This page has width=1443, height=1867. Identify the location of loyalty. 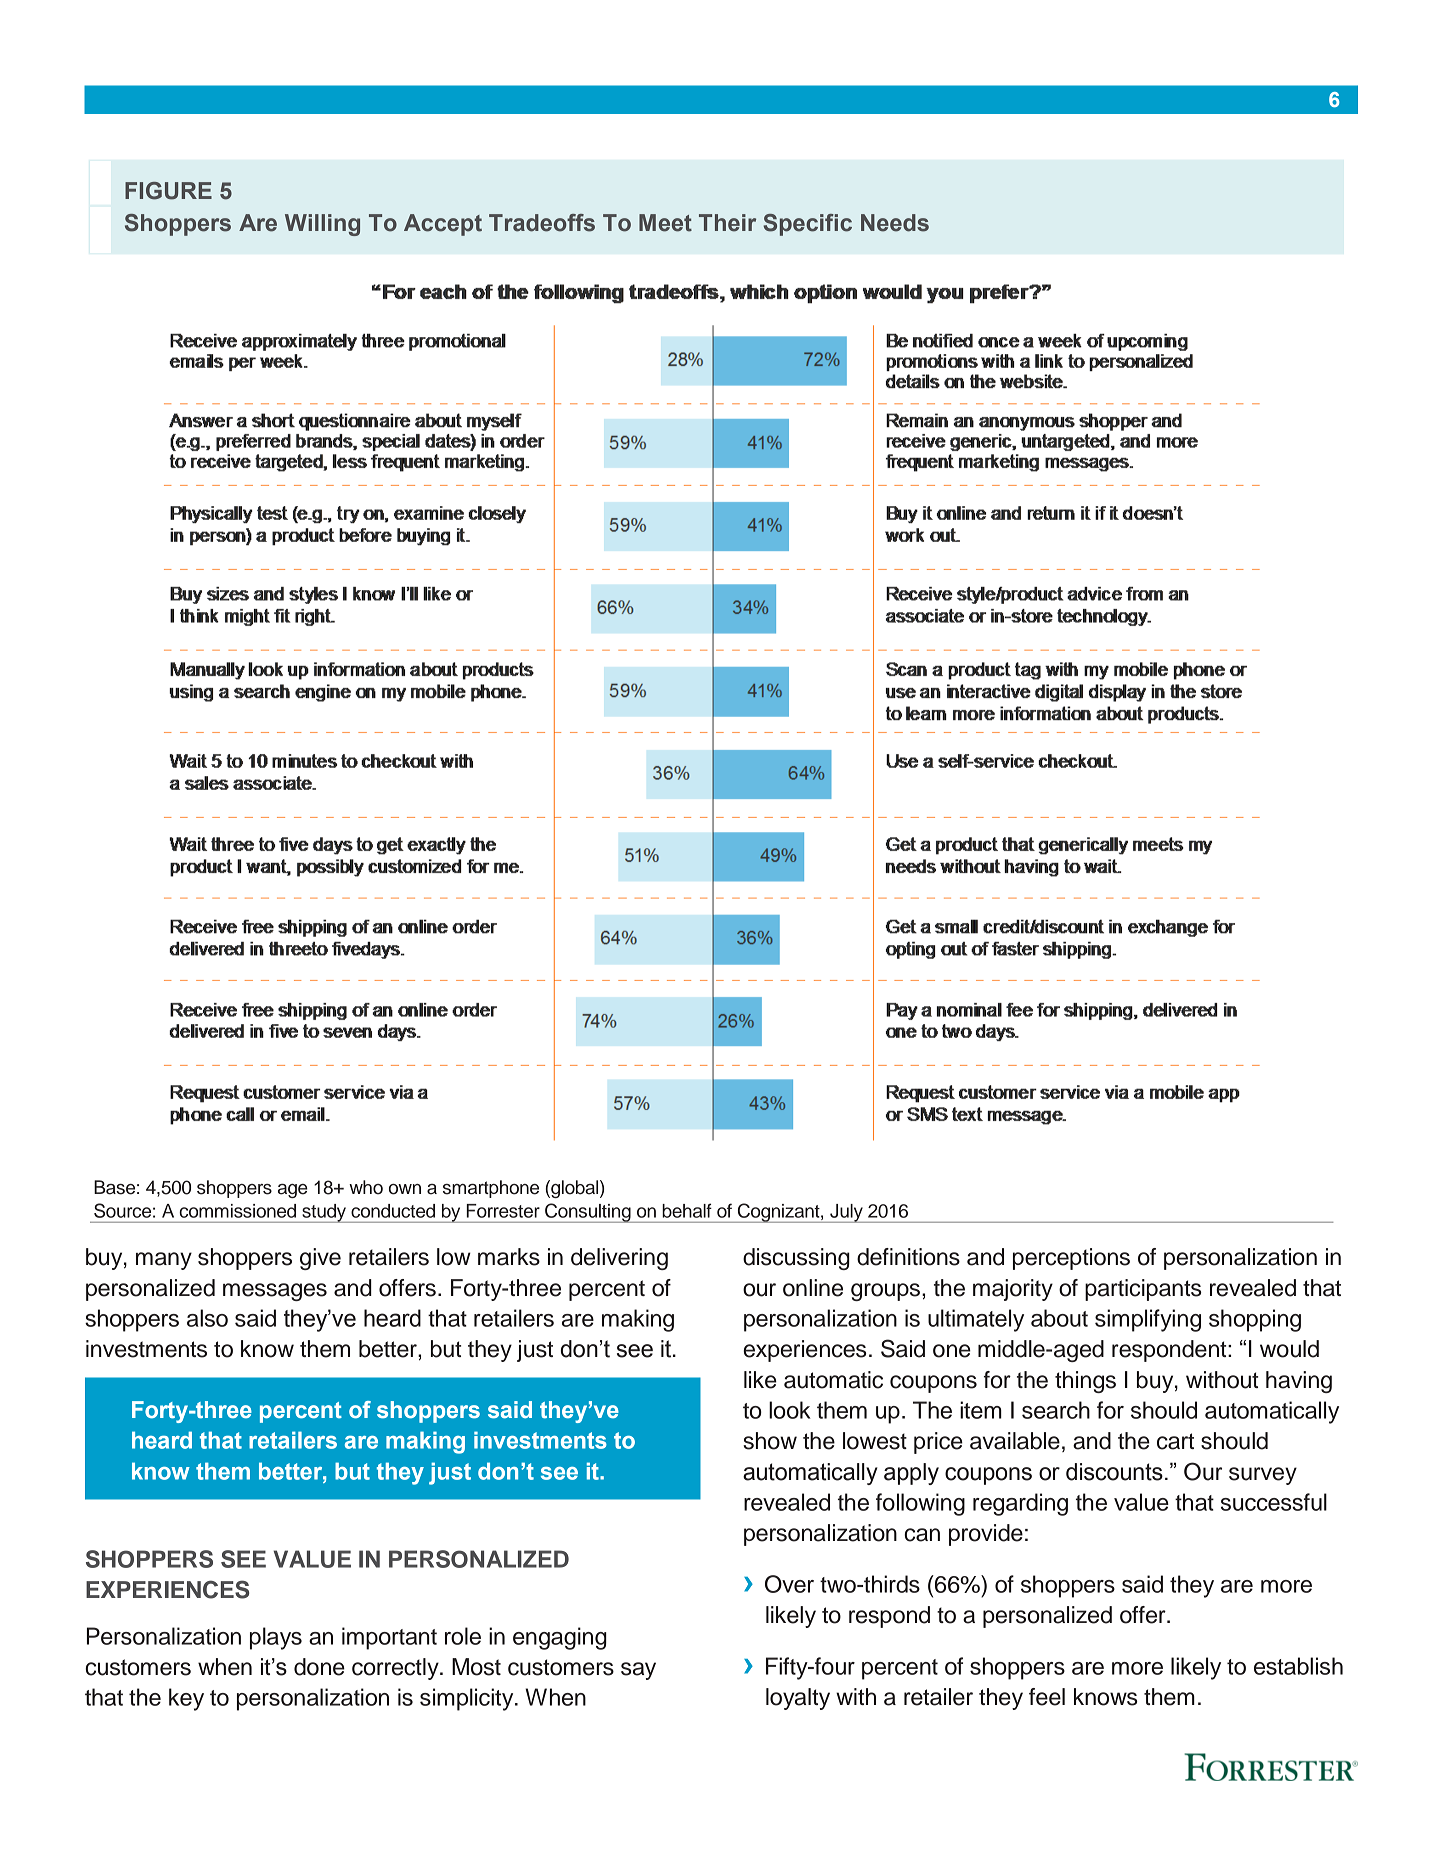
(798, 1699).
